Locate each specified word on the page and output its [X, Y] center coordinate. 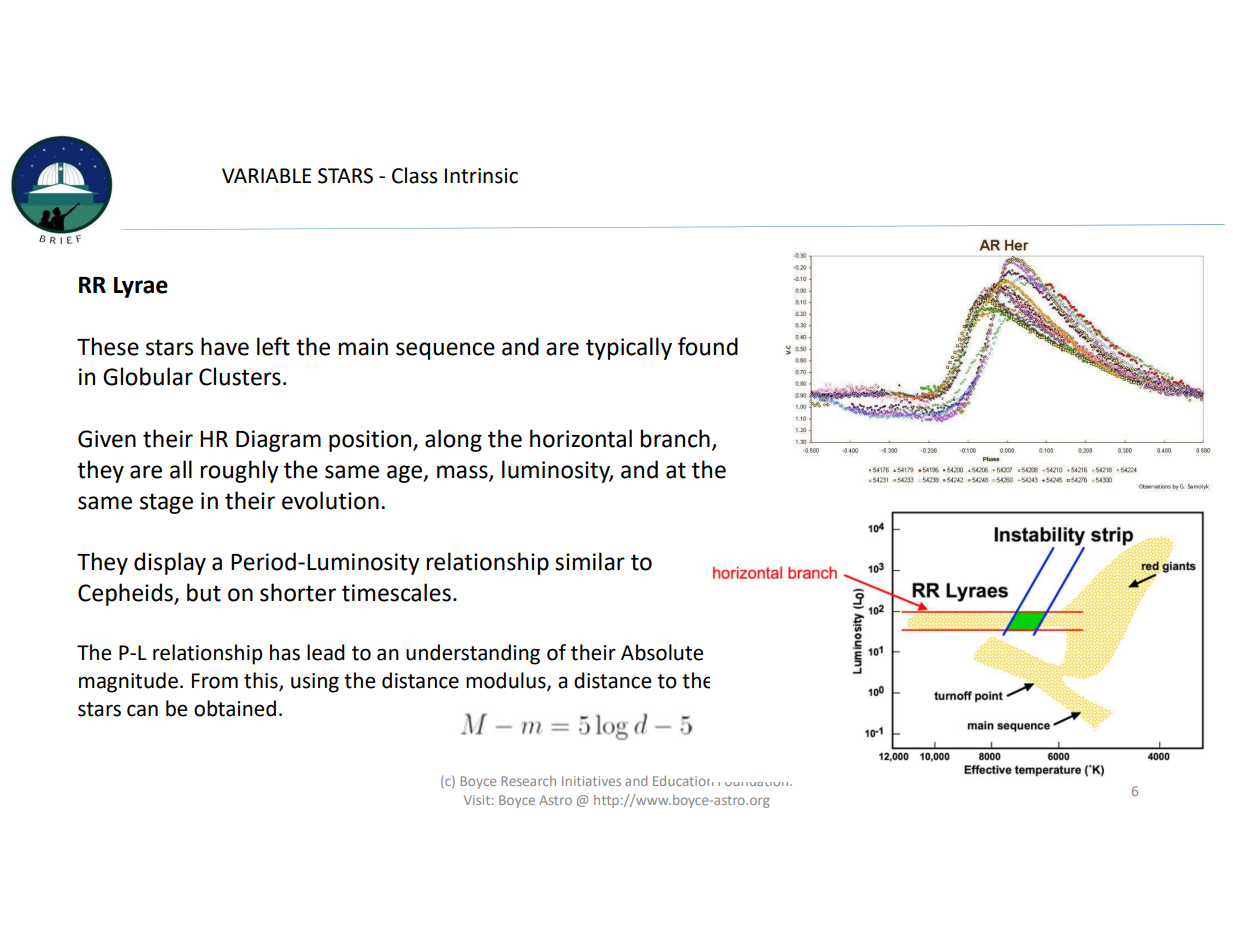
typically [629, 348]
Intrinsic [481, 176]
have [225, 346]
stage [166, 503]
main [363, 347]
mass [463, 473]
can [142, 710]
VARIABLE [266, 175]
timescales [396, 592]
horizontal [581, 438]
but [204, 592]
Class [414, 175]
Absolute [662, 652]
